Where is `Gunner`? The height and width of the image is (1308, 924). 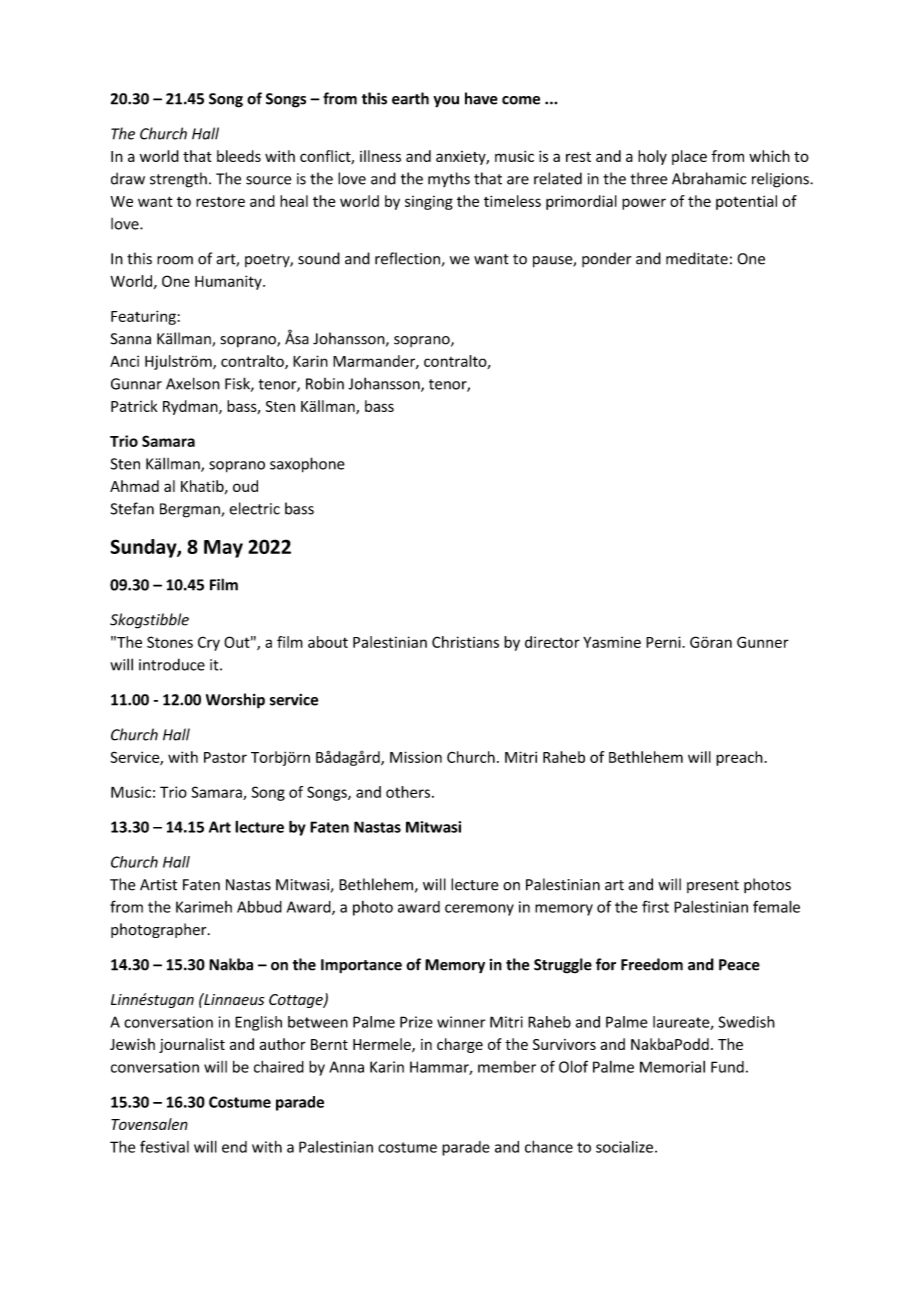 Gunner is located at coordinates (763, 642).
